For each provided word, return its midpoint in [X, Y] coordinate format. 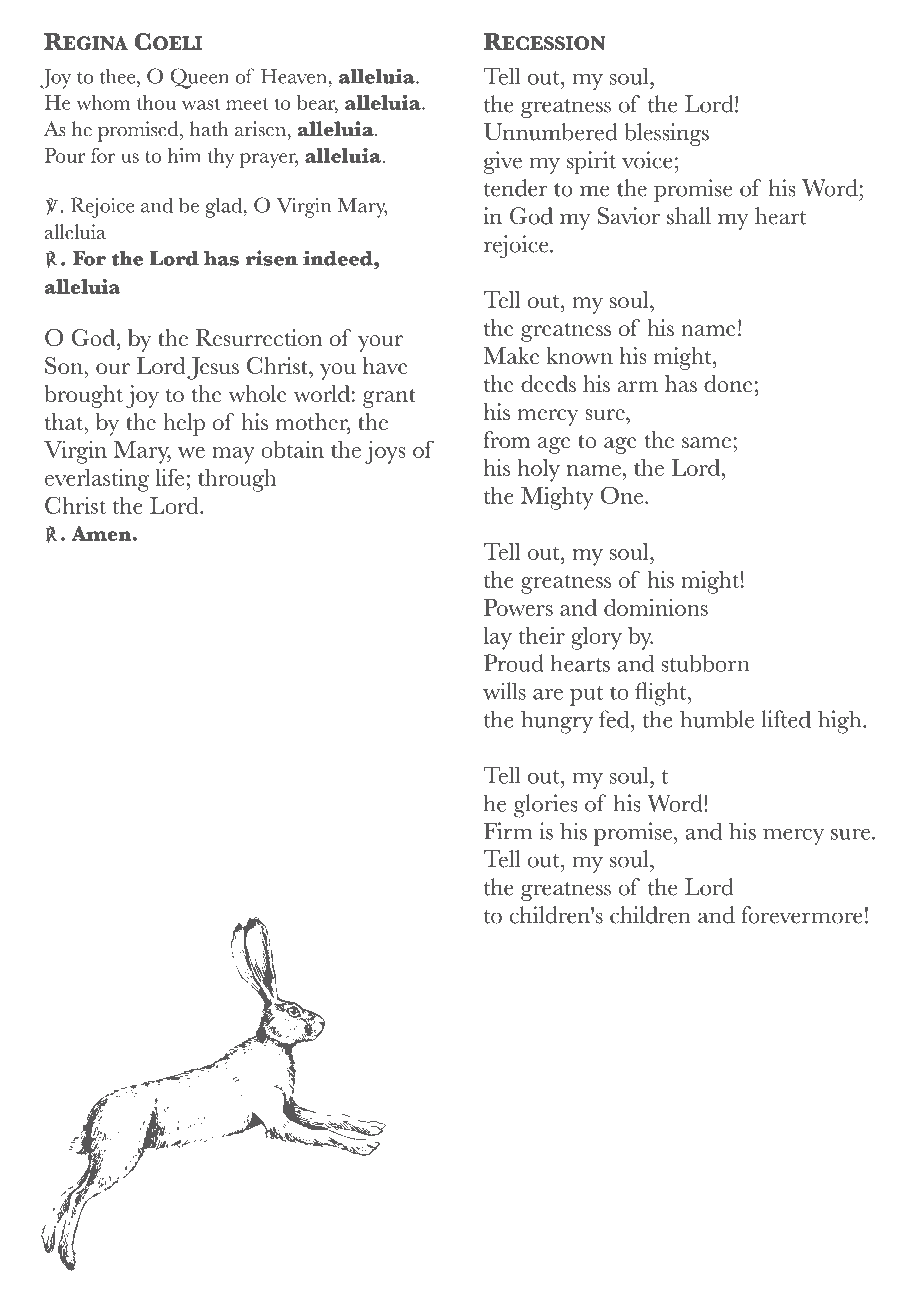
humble [717, 719]
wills [504, 691]
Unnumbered [551, 132]
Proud [514, 663]
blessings [666, 134]
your [380, 343]
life [170, 477]
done [728, 383]
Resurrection [258, 337]
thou [156, 102]
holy [538, 470]
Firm [508, 831]
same [706, 442]
